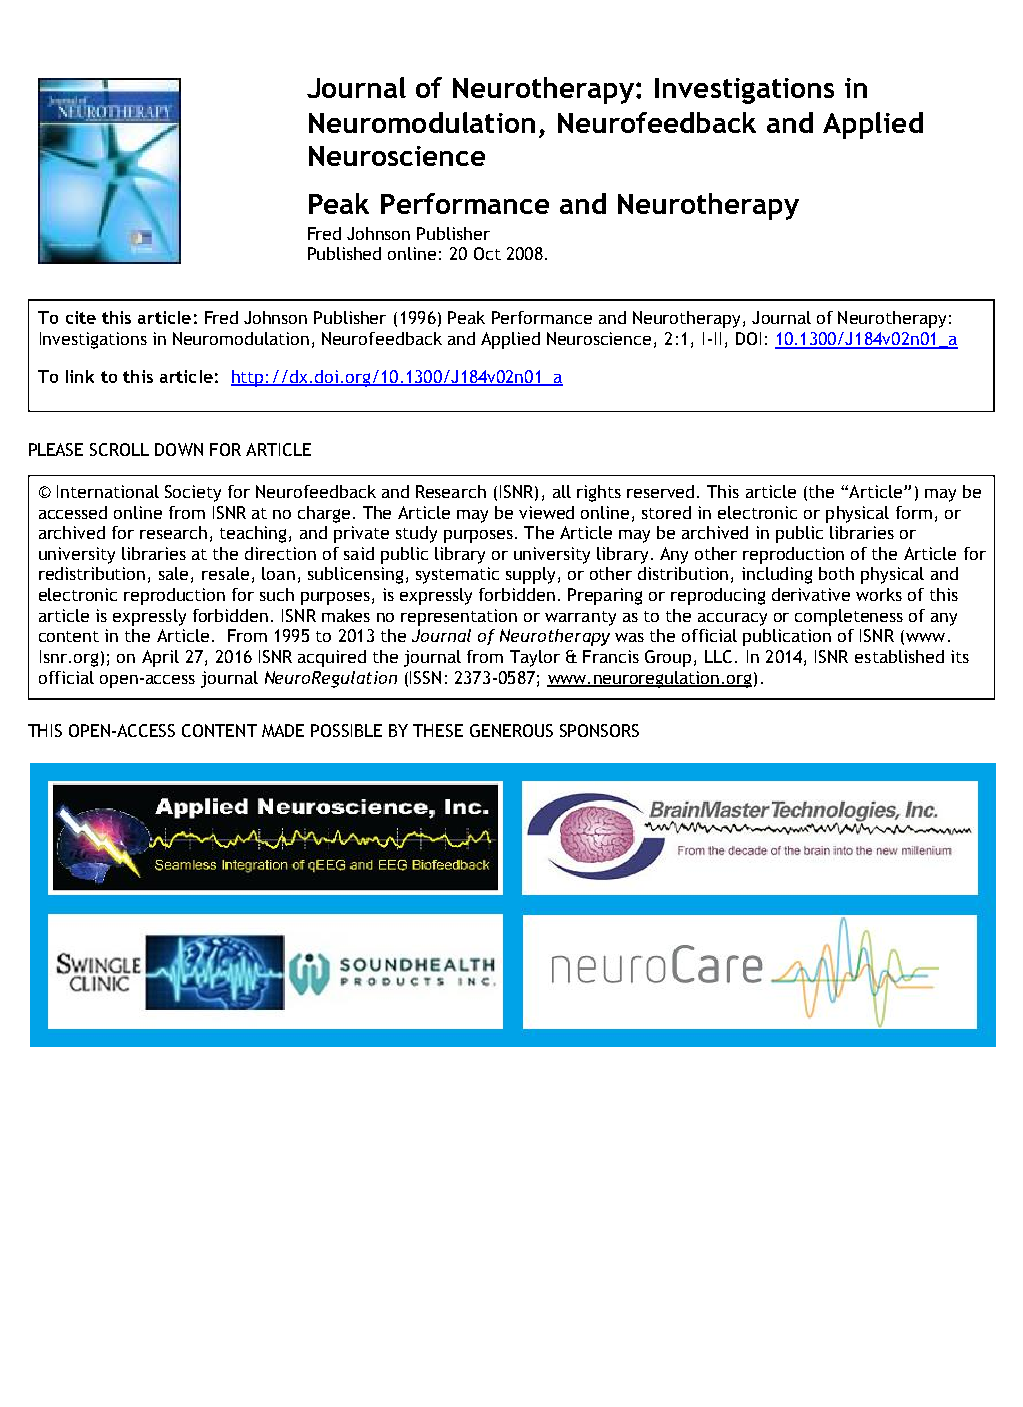 The height and width of the page is (1407, 1023). I want to click on all, so click(562, 491).
